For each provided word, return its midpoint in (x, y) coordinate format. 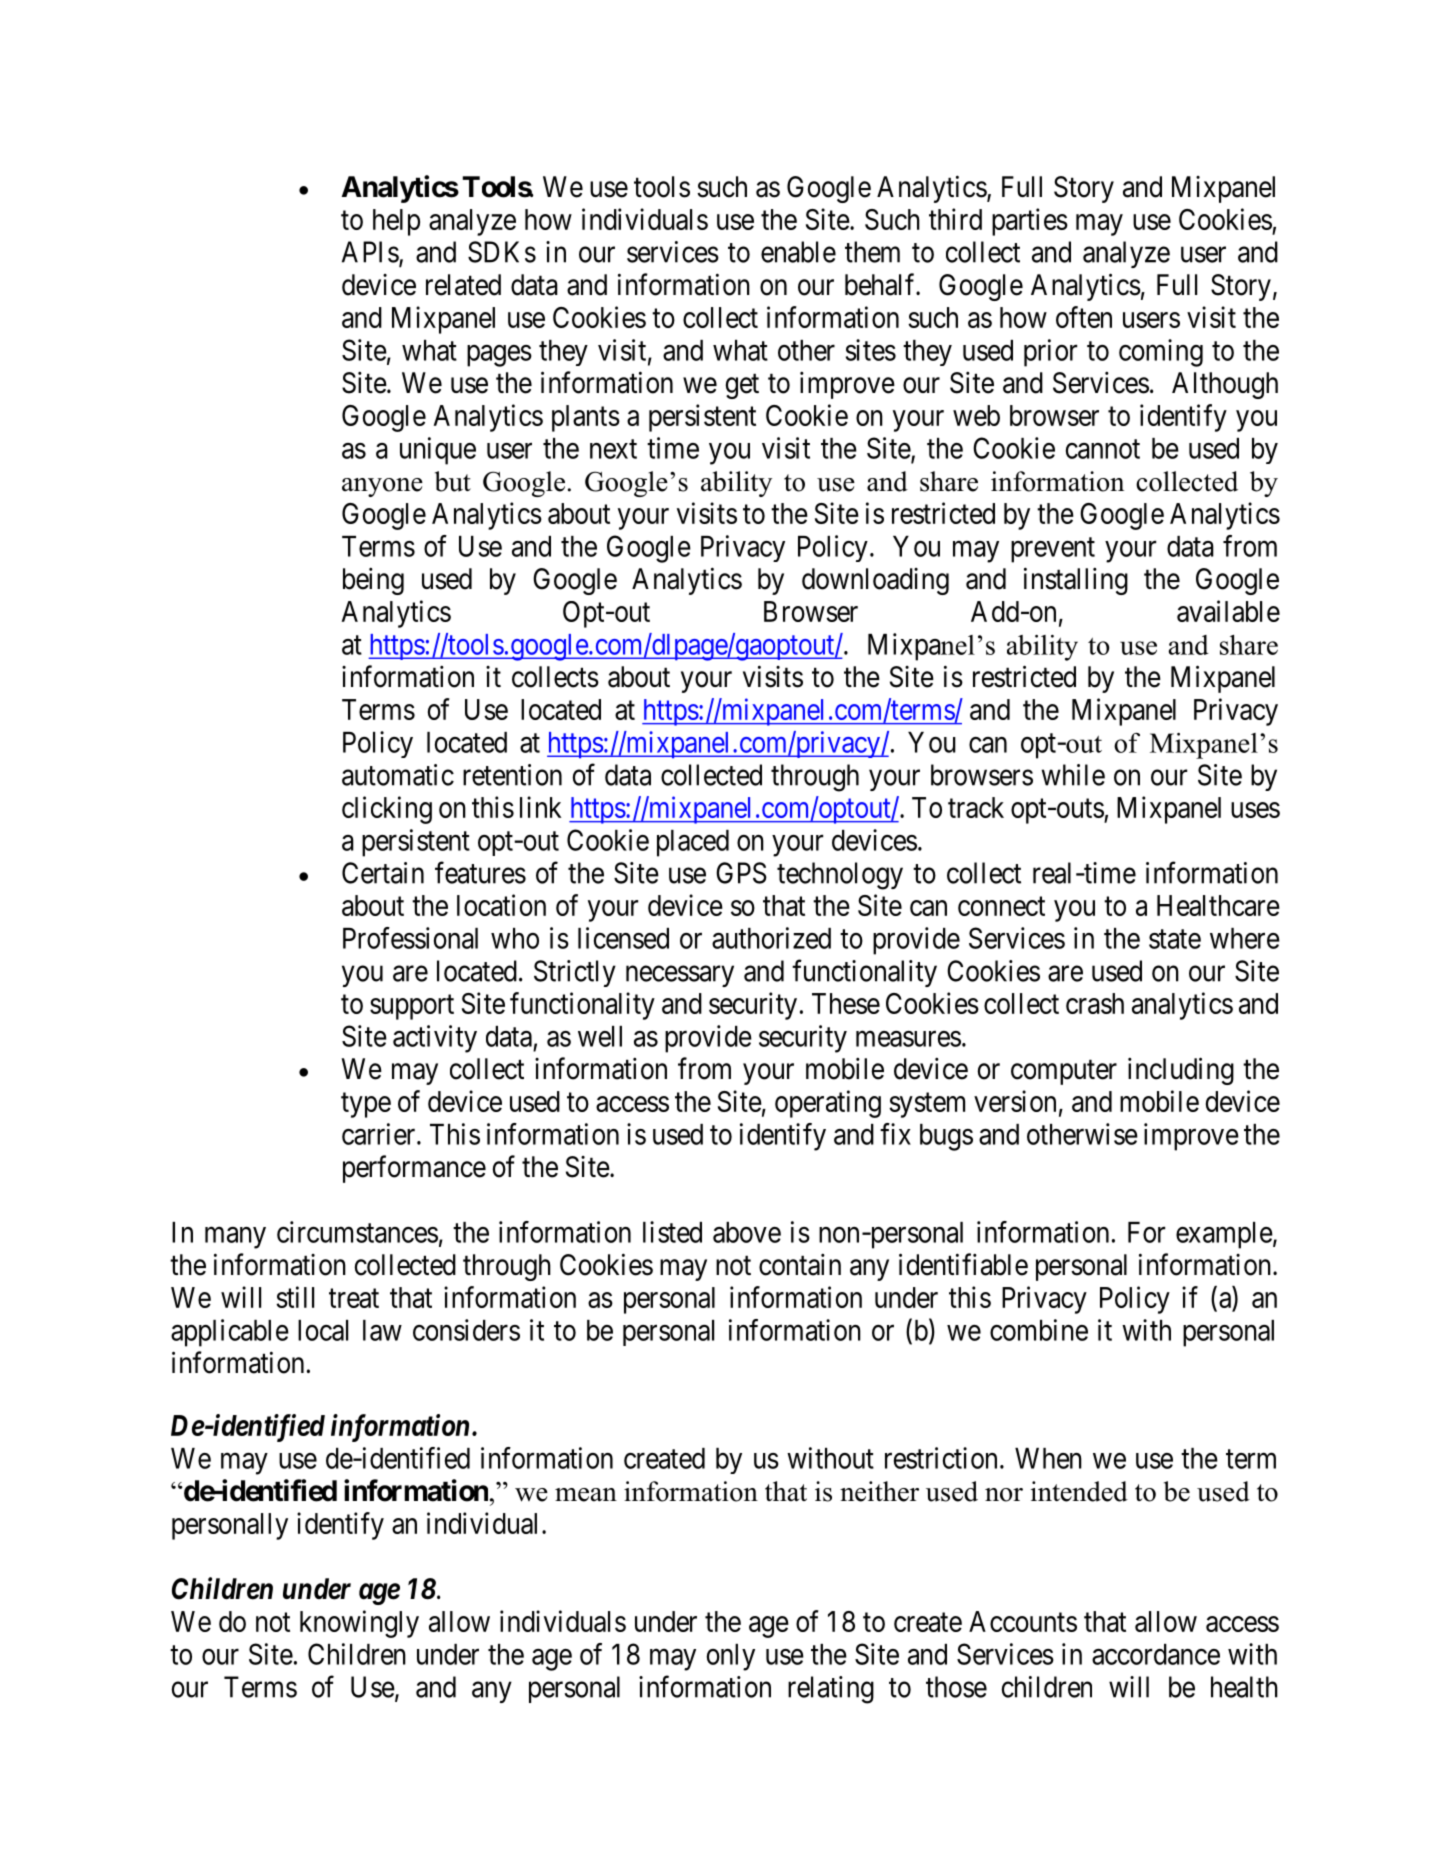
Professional (410, 938)
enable (798, 252)
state (1175, 939)
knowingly (359, 1624)
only (731, 1657)
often (1084, 317)
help (396, 222)
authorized (771, 938)
